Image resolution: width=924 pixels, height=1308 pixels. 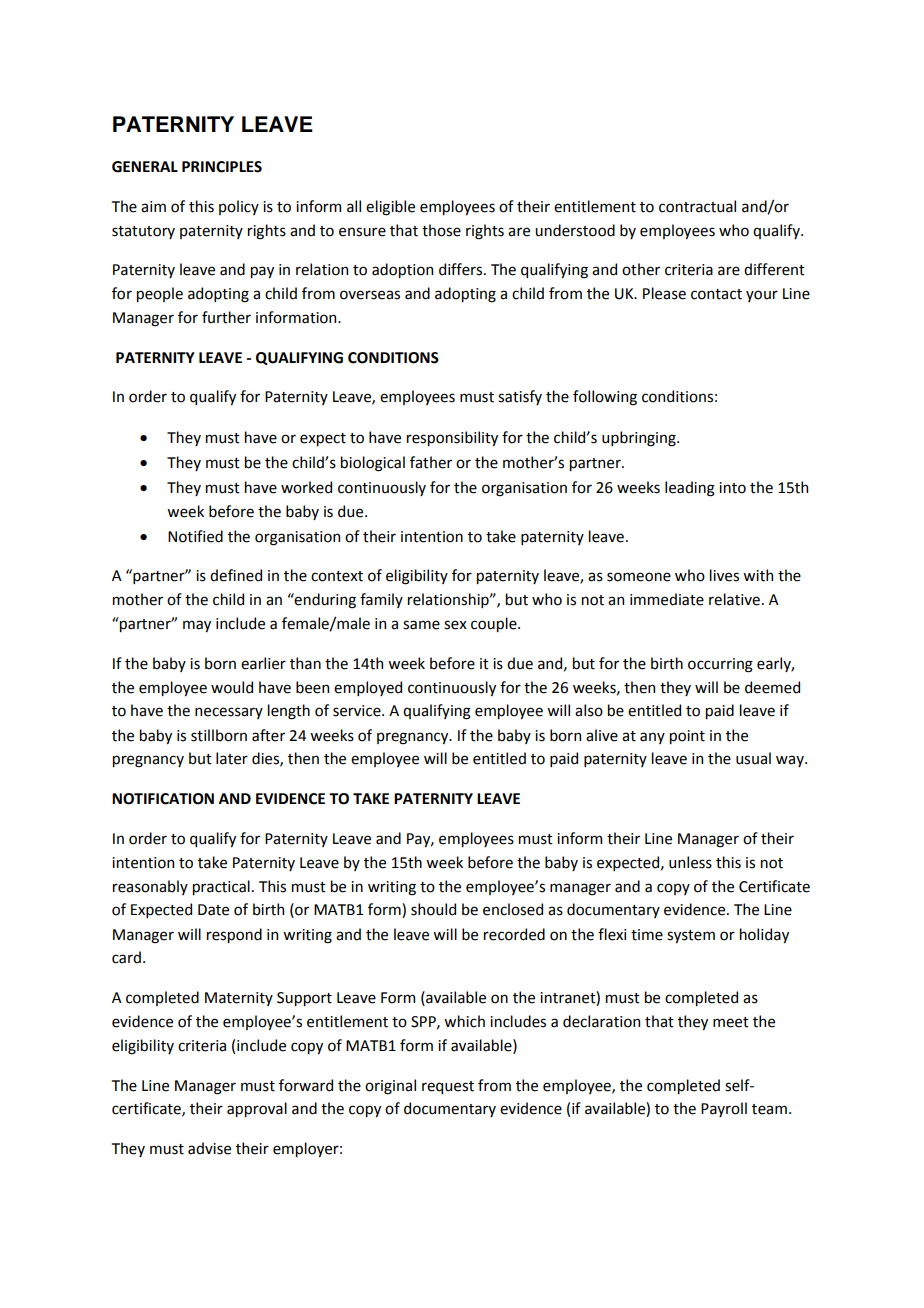 I want to click on policy, so click(x=239, y=207).
